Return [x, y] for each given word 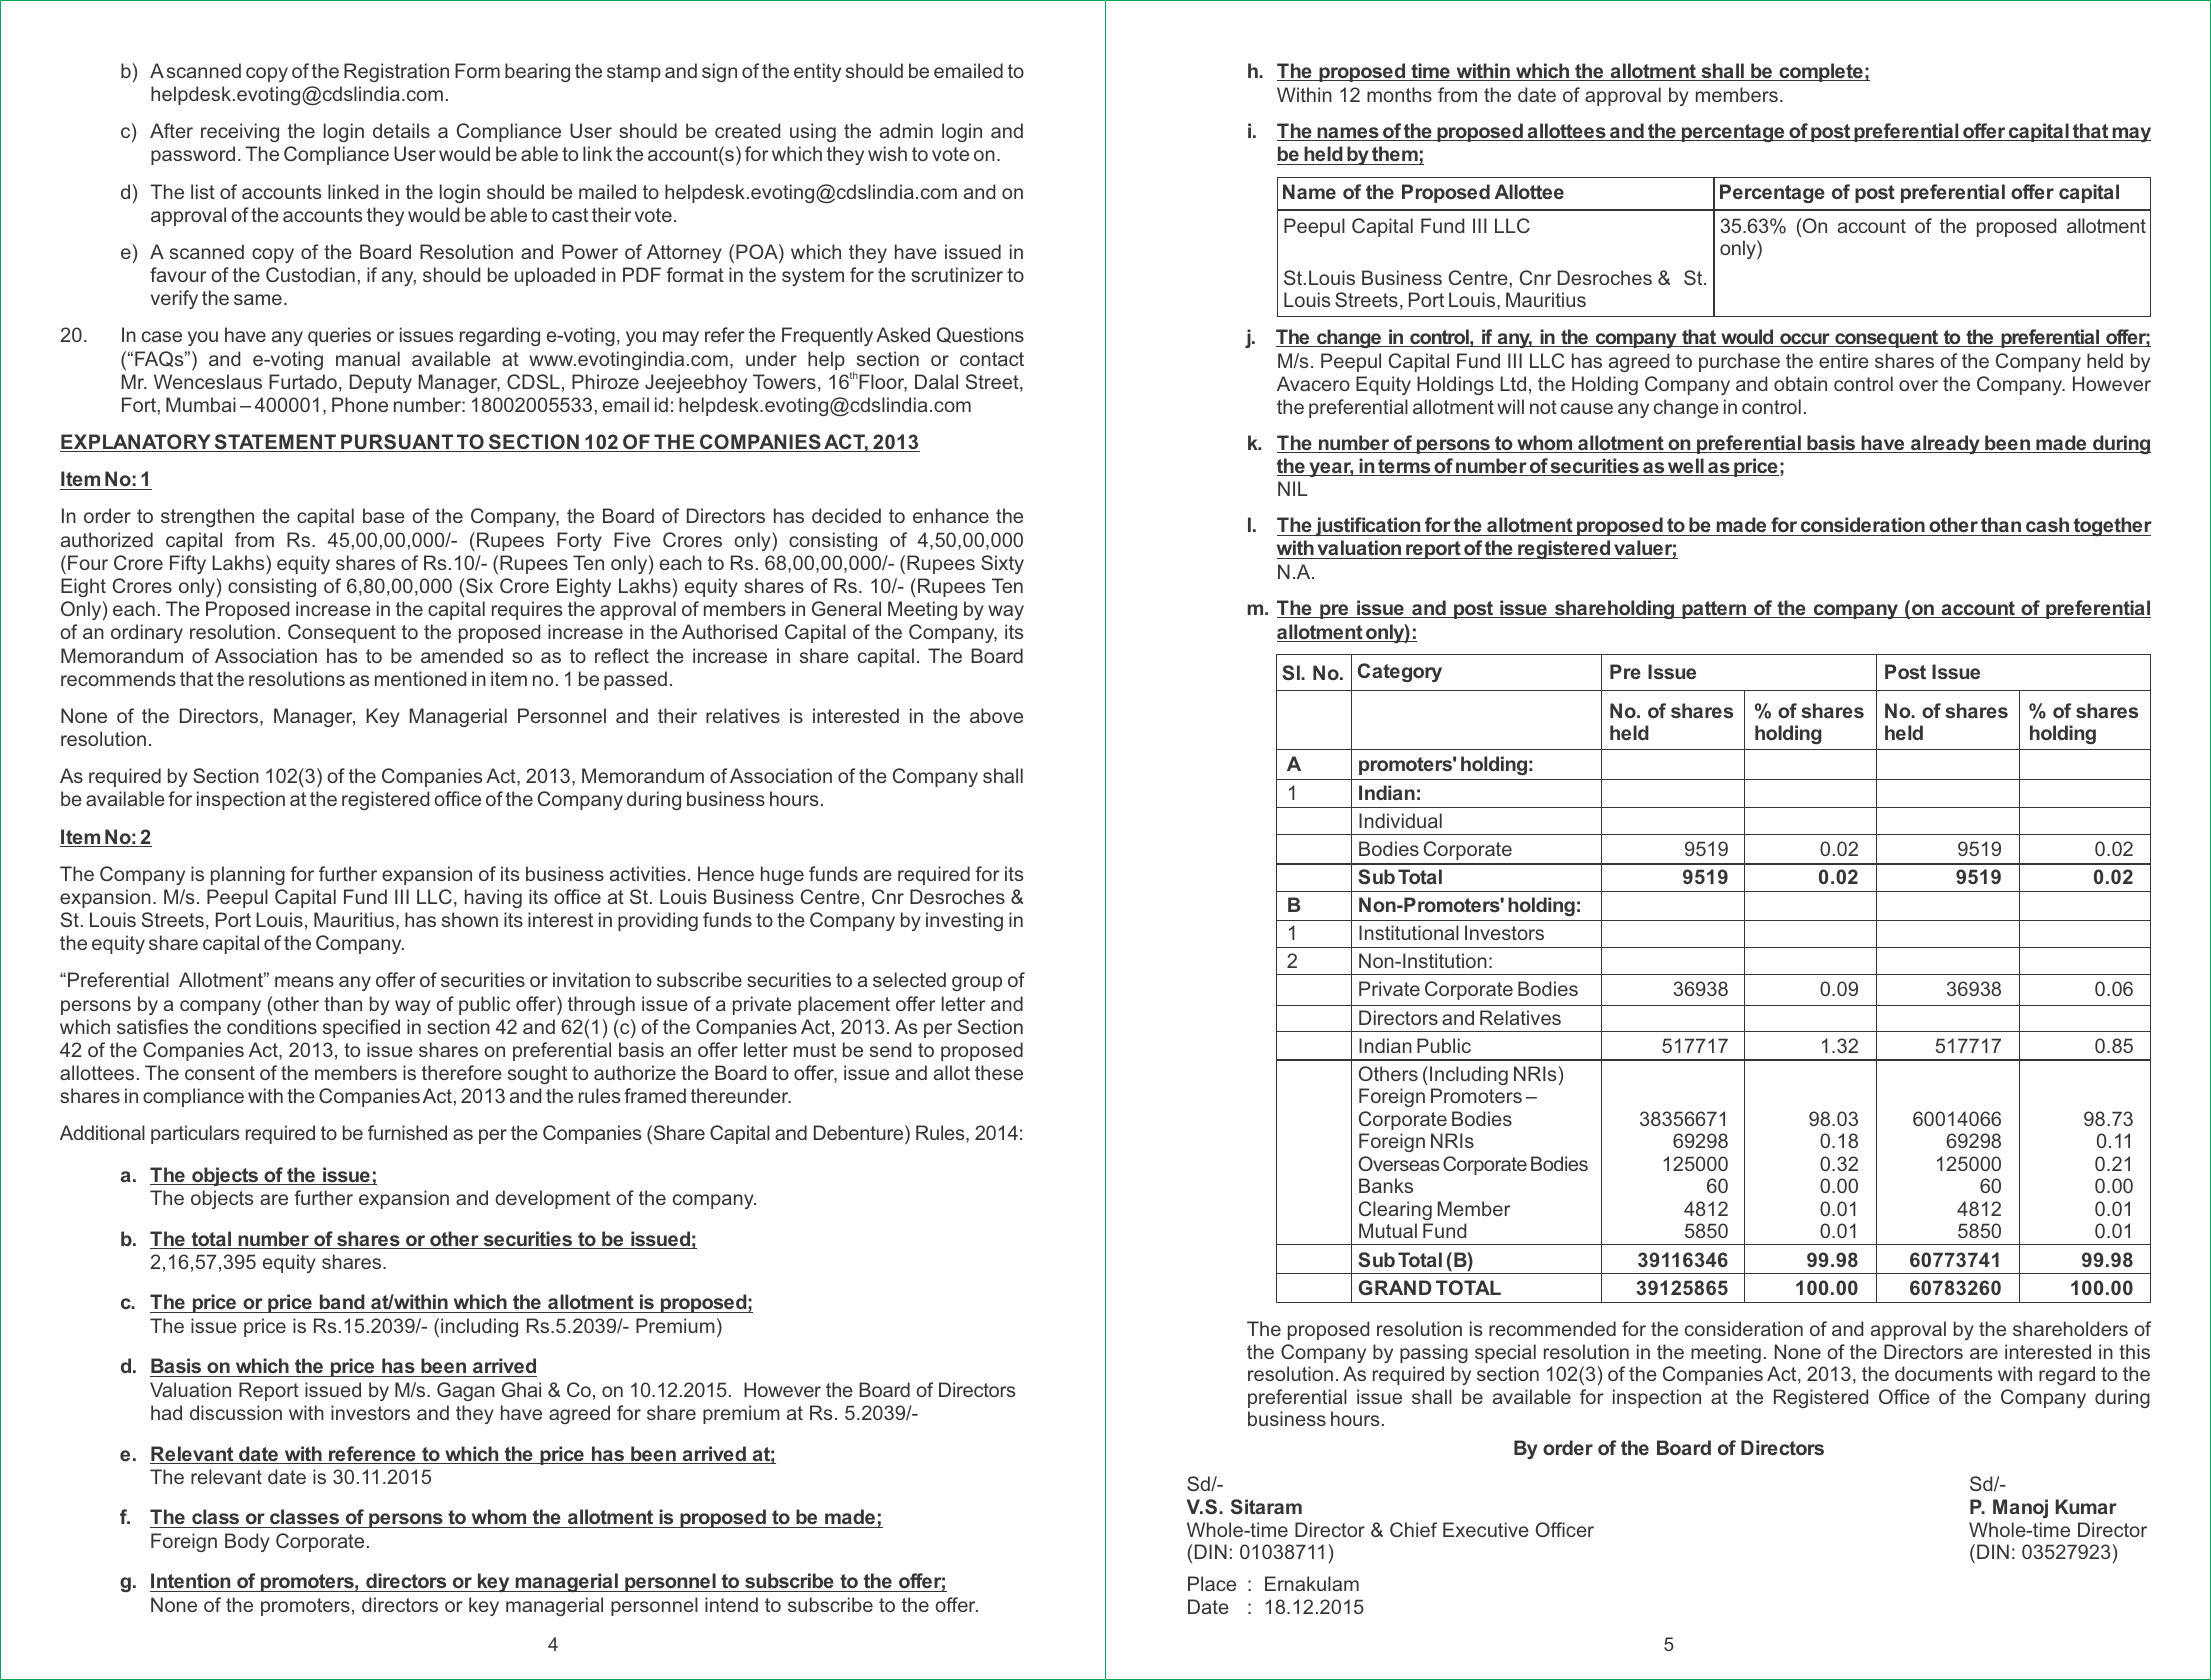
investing [964, 921]
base [384, 515]
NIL [1292, 488]
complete [1821, 72]
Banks [1386, 1185]
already [1945, 444]
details [401, 130]
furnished [407, 1132]
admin [906, 130]
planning [248, 875]
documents [1943, 1373]
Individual [1400, 820]
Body [247, 1542]
